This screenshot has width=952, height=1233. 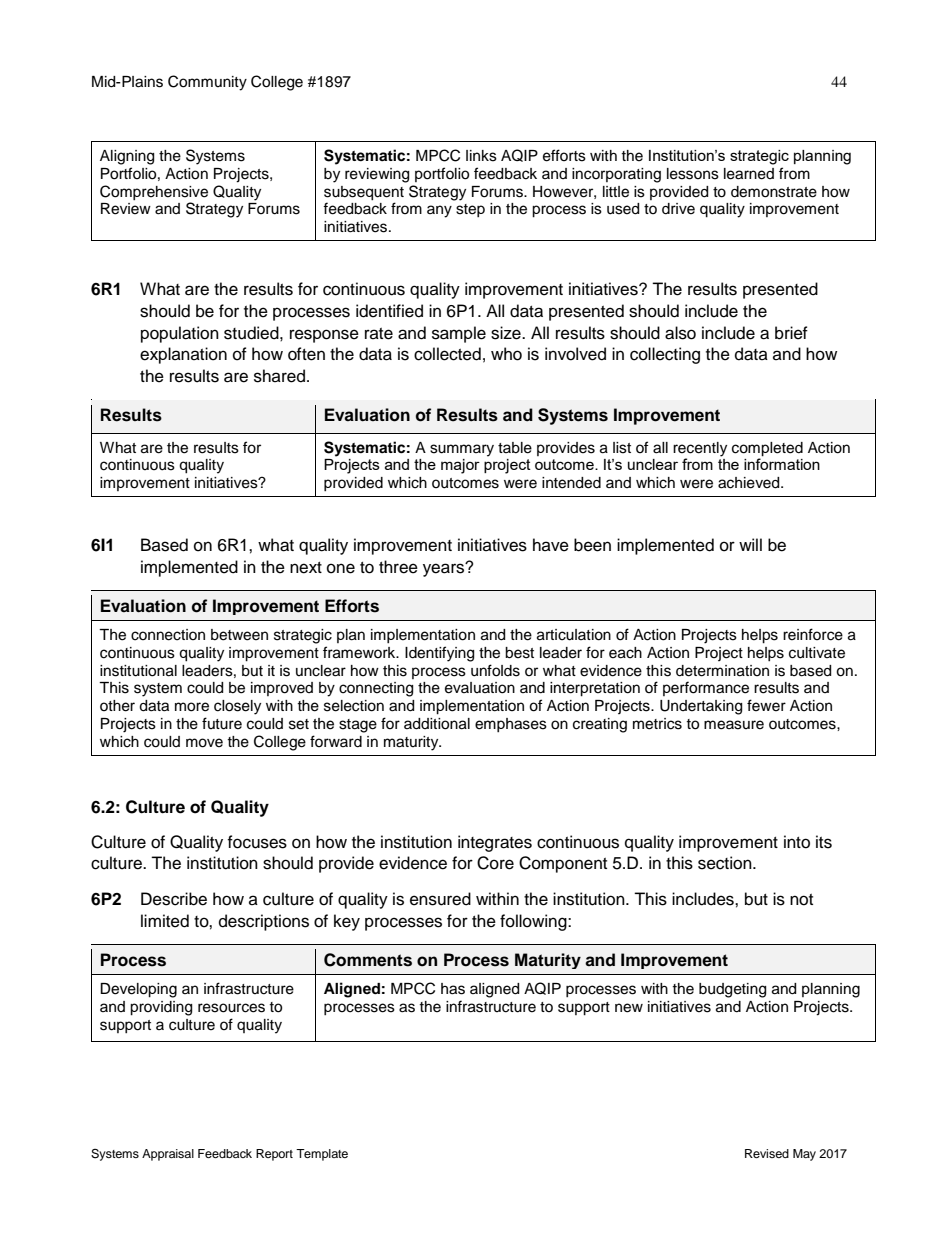 What do you see at coordinates (192, 707) in the screenshot?
I see `more` at bounding box center [192, 707].
